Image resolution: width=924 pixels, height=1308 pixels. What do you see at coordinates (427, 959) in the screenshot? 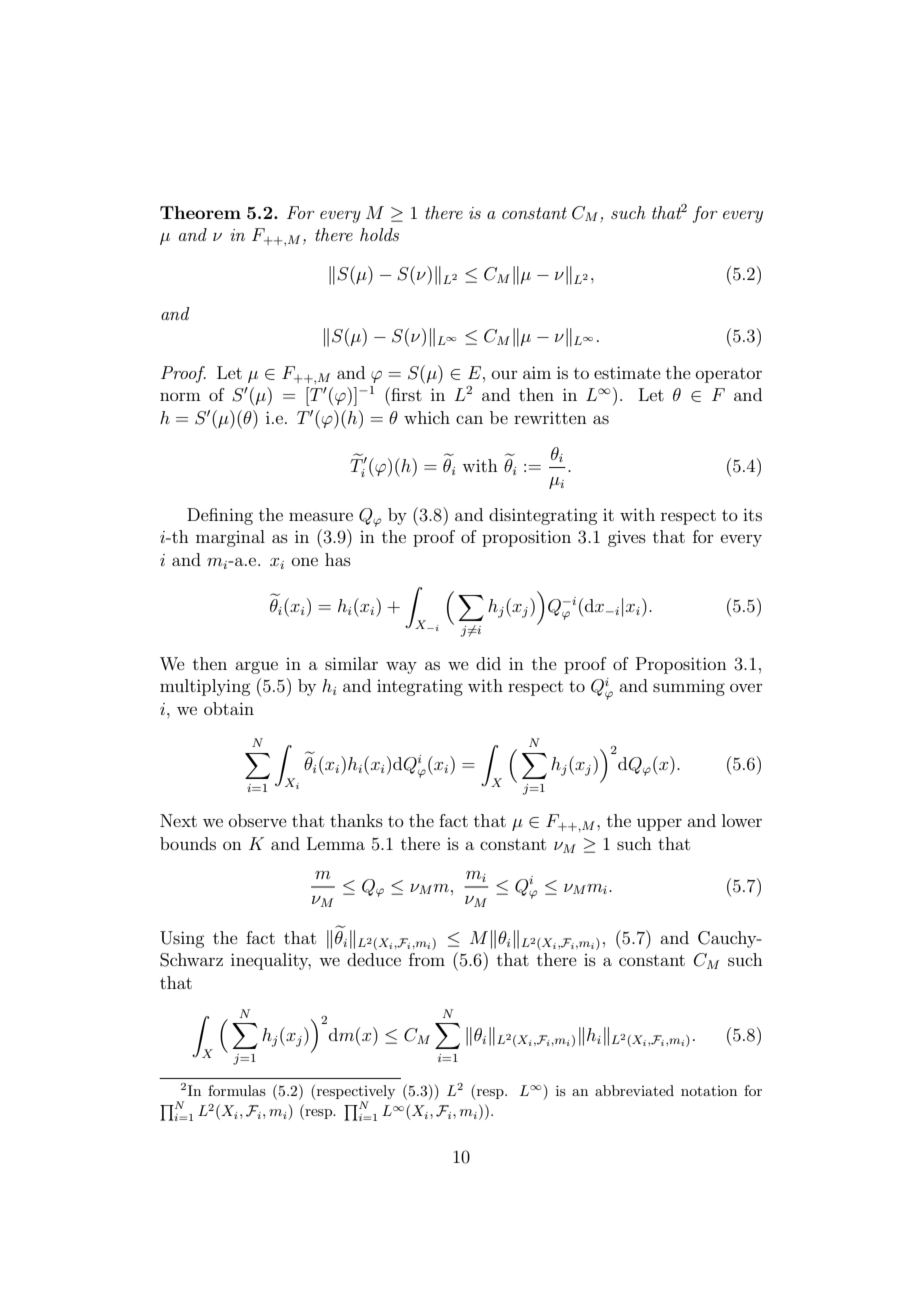
I see `from` at bounding box center [427, 959].
